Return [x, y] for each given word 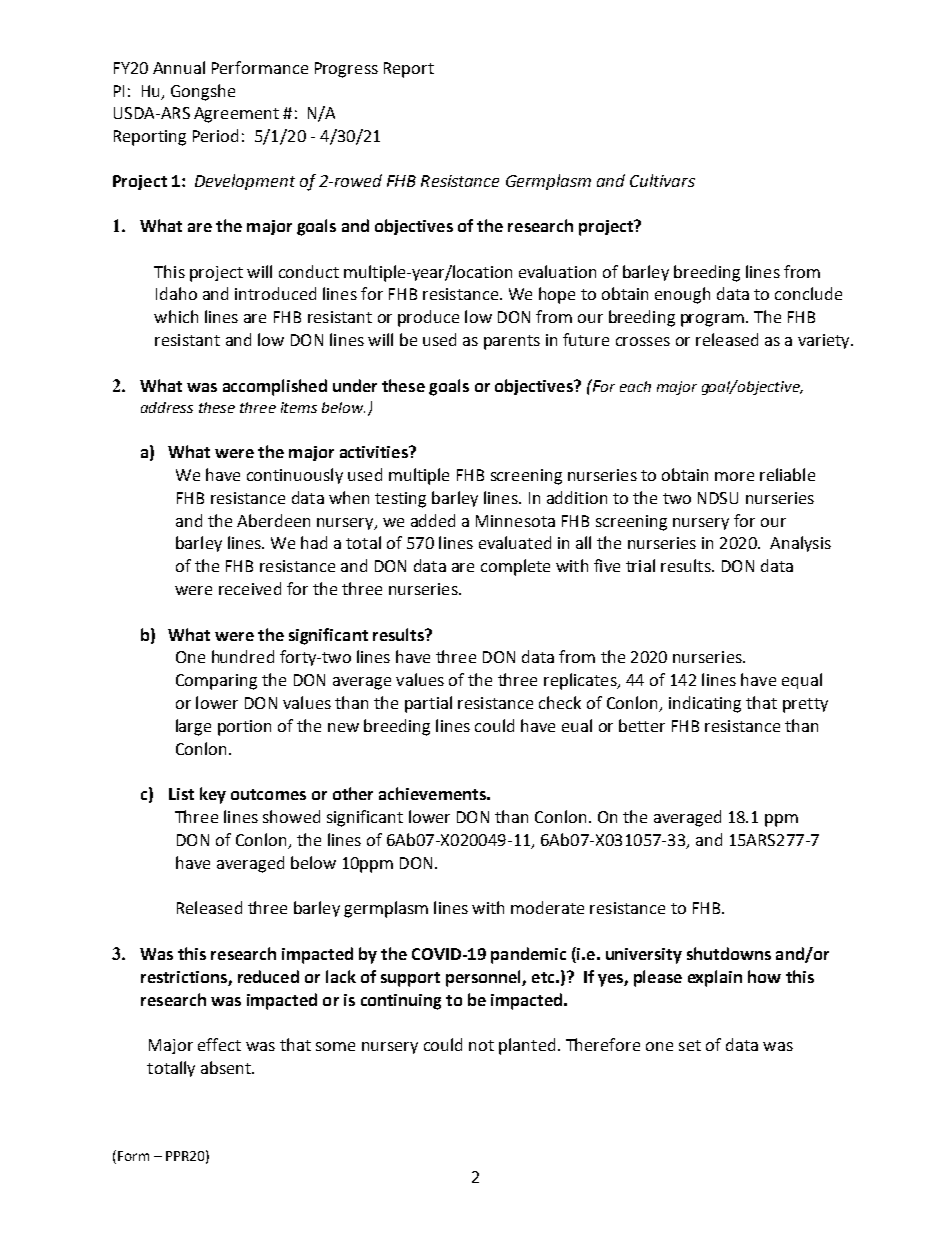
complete [515, 567]
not [481, 1045]
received [250, 588]
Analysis [800, 544]
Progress [346, 70]
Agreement [236, 115]
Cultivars [662, 180]
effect [219, 1044]
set [690, 1045]
